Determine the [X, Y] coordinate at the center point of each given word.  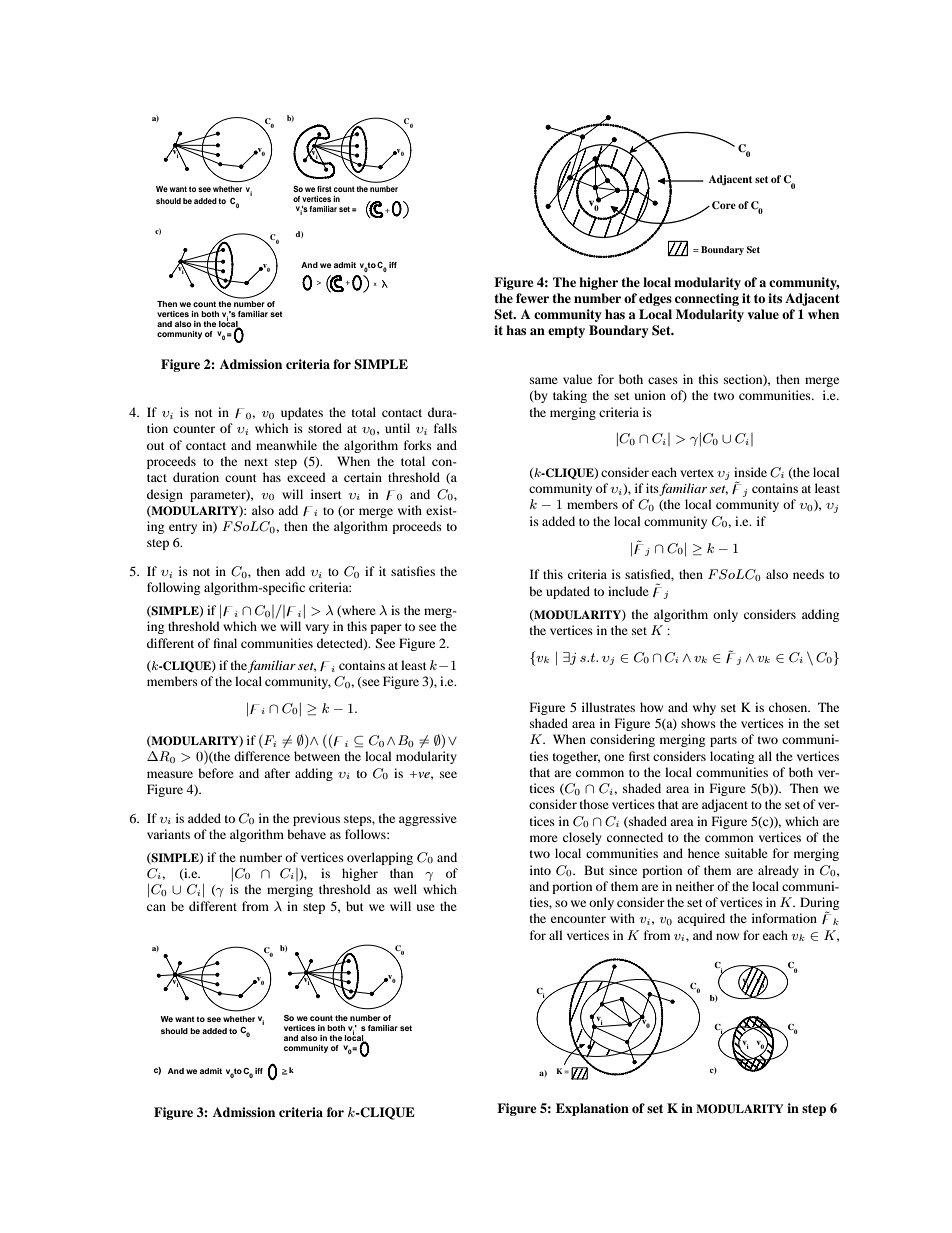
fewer [532, 298]
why [704, 708]
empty [566, 332]
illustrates [608, 707]
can [156, 907]
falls [445, 428]
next [256, 462]
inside [750, 472]
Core [724, 205]
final [225, 643]
